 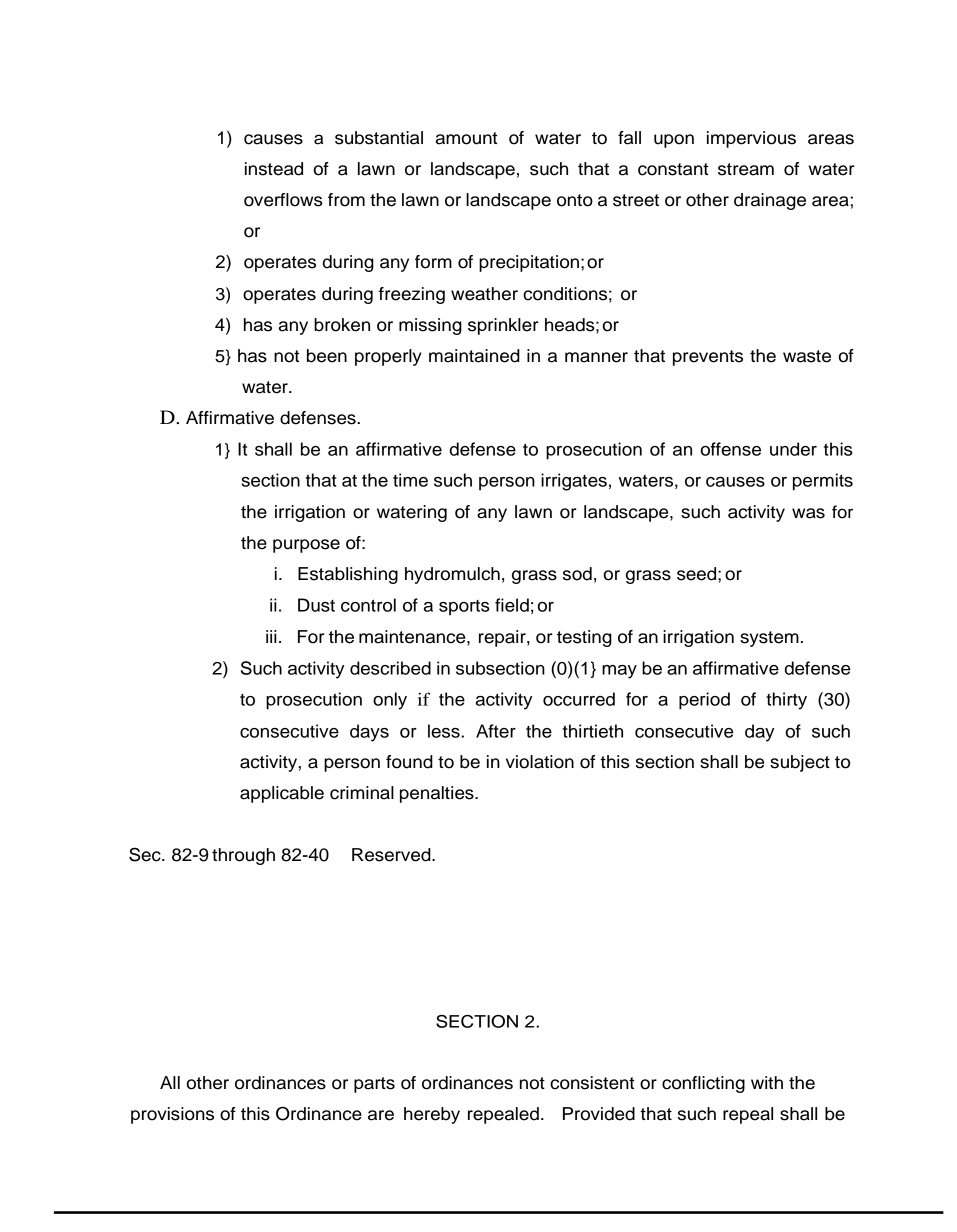 I want to click on provisions, so click(x=172, y=1115).
